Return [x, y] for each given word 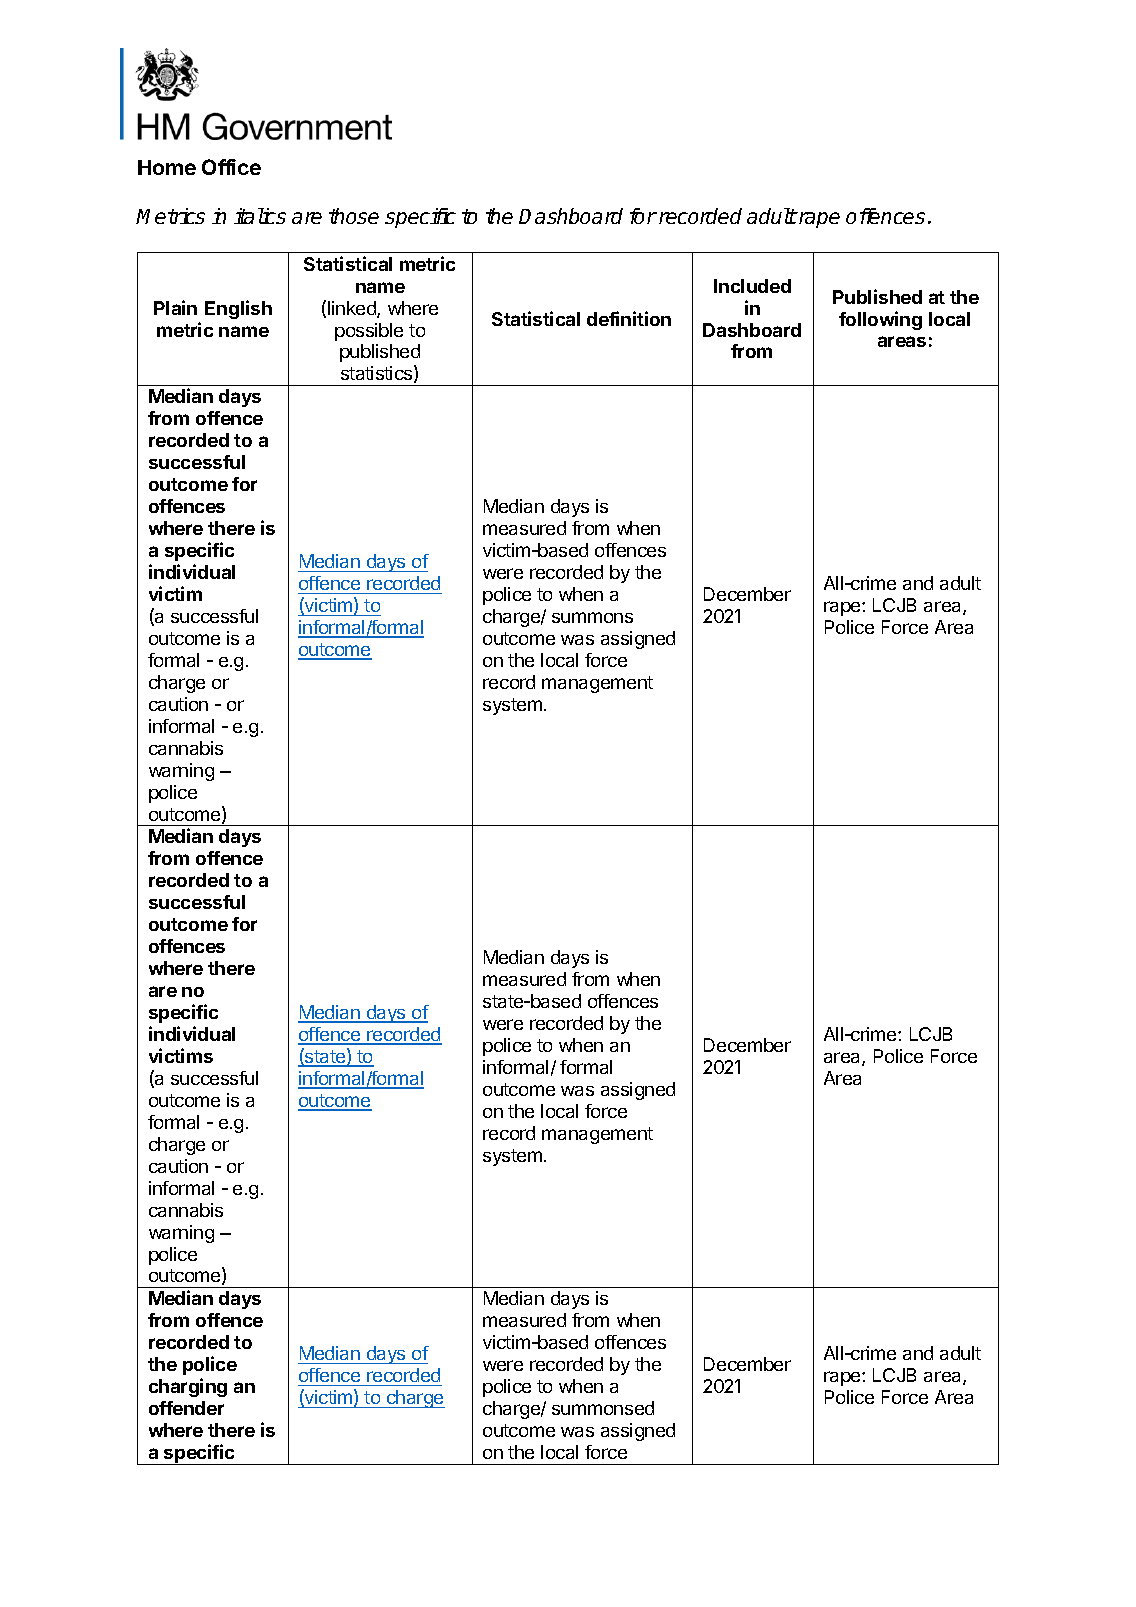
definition [629, 318]
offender [186, 1408]
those [354, 216]
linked [353, 309]
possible [369, 332]
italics [260, 216]
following [880, 320]
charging [188, 1387]
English [238, 309]
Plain [175, 307]
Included [752, 286]
